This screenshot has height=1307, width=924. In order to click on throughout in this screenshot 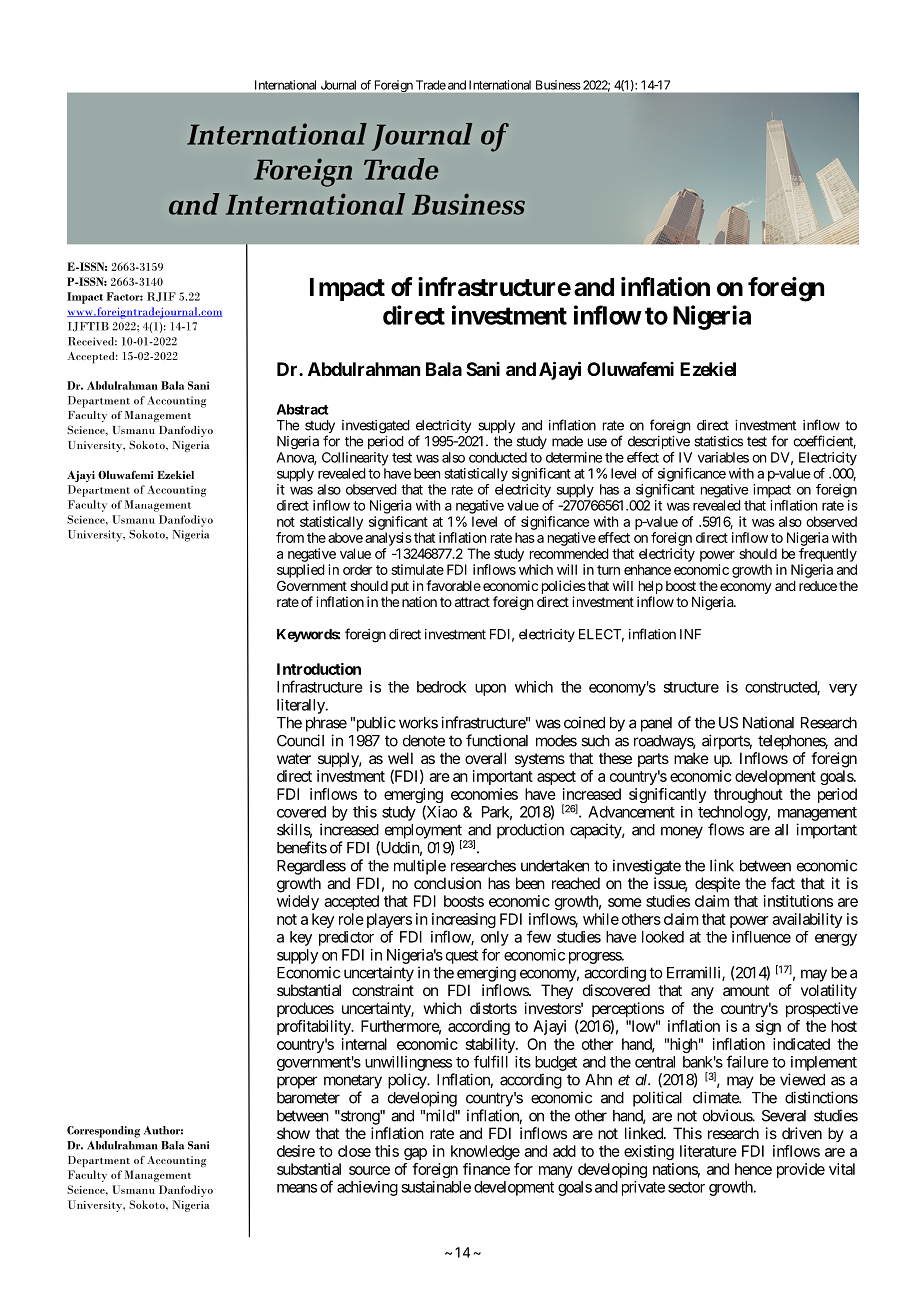, I will do `click(748, 795)`.
